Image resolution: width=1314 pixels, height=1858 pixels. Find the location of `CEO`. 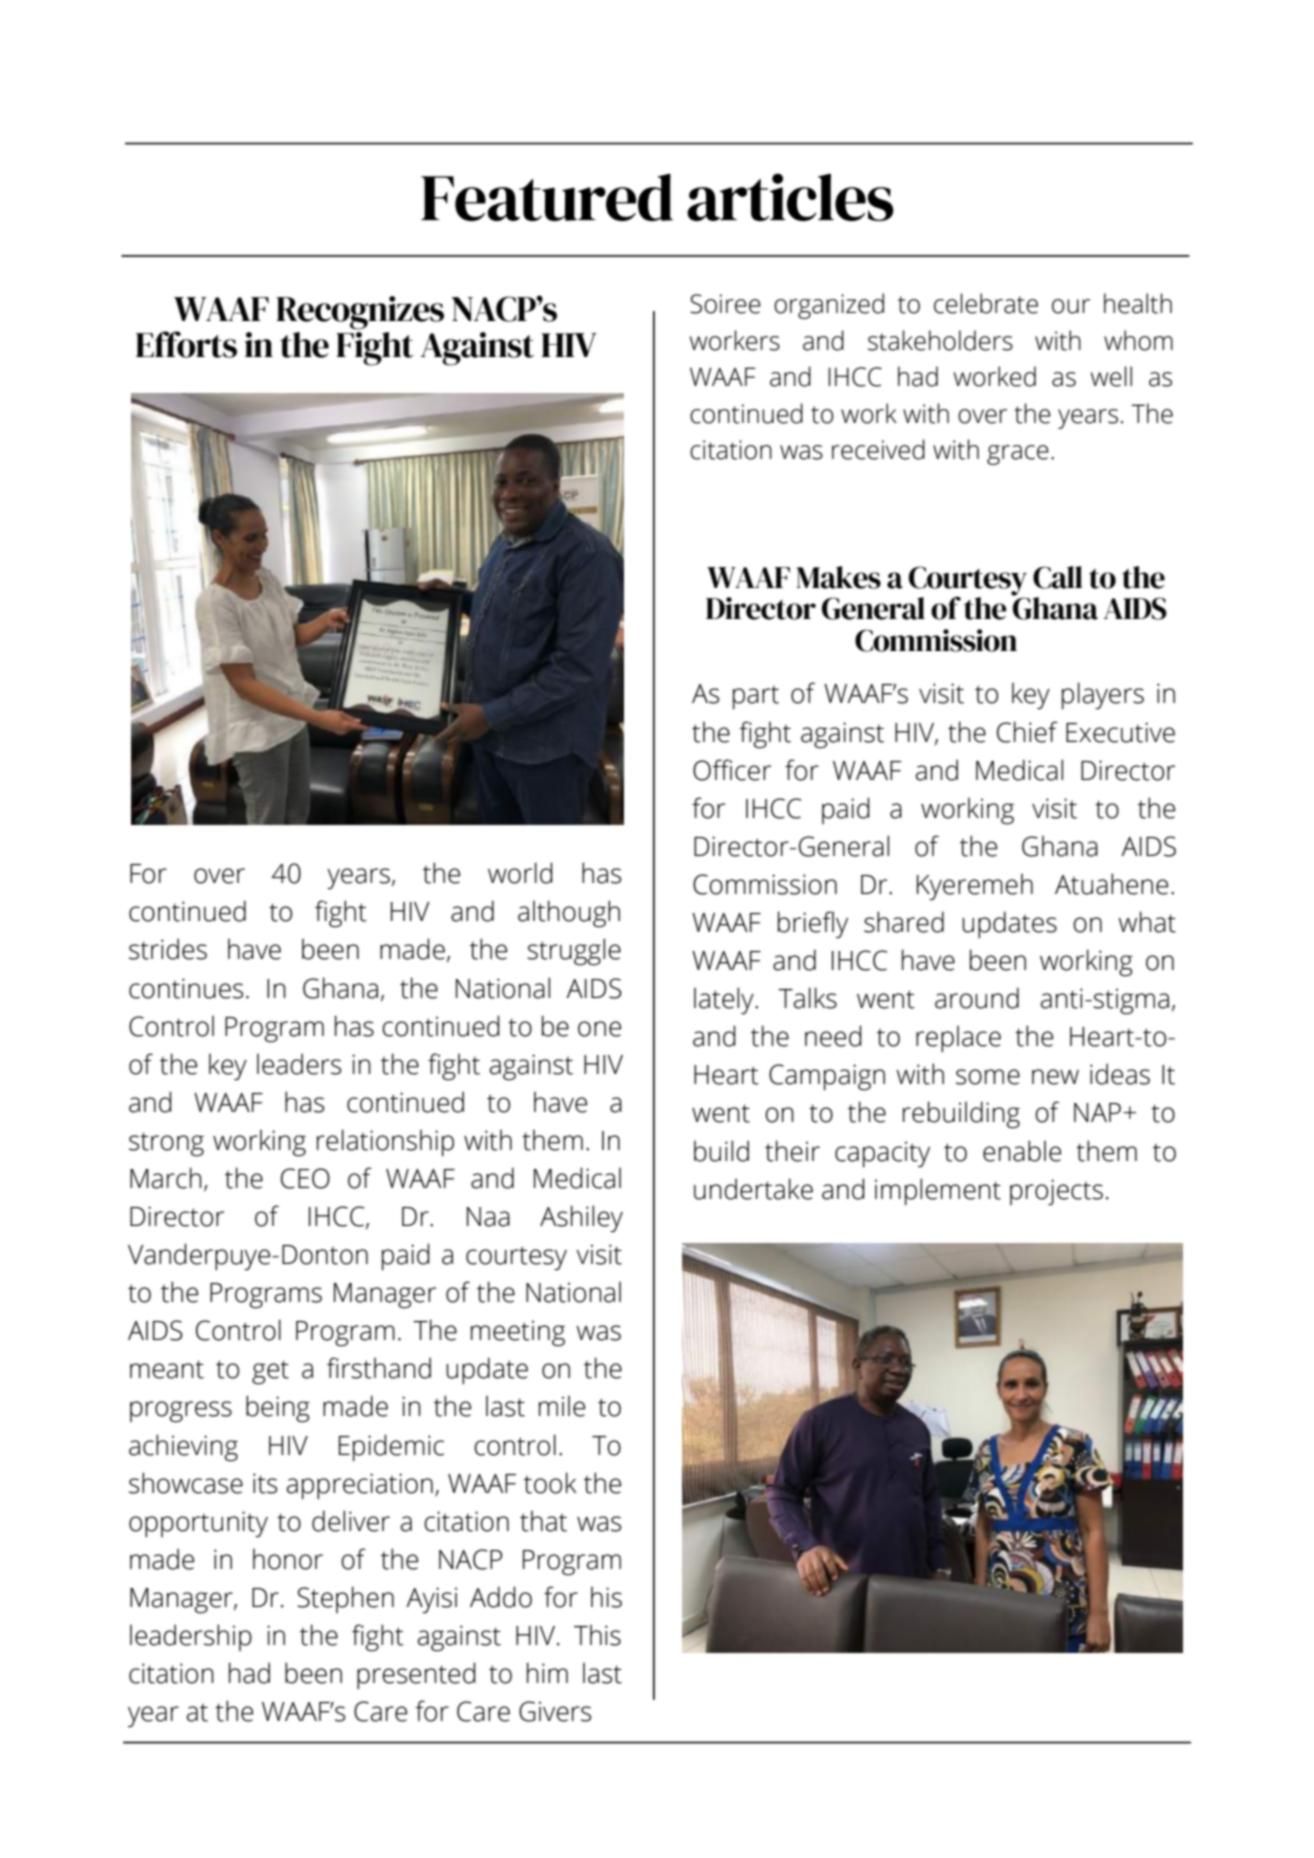

CEO is located at coordinates (305, 1178).
